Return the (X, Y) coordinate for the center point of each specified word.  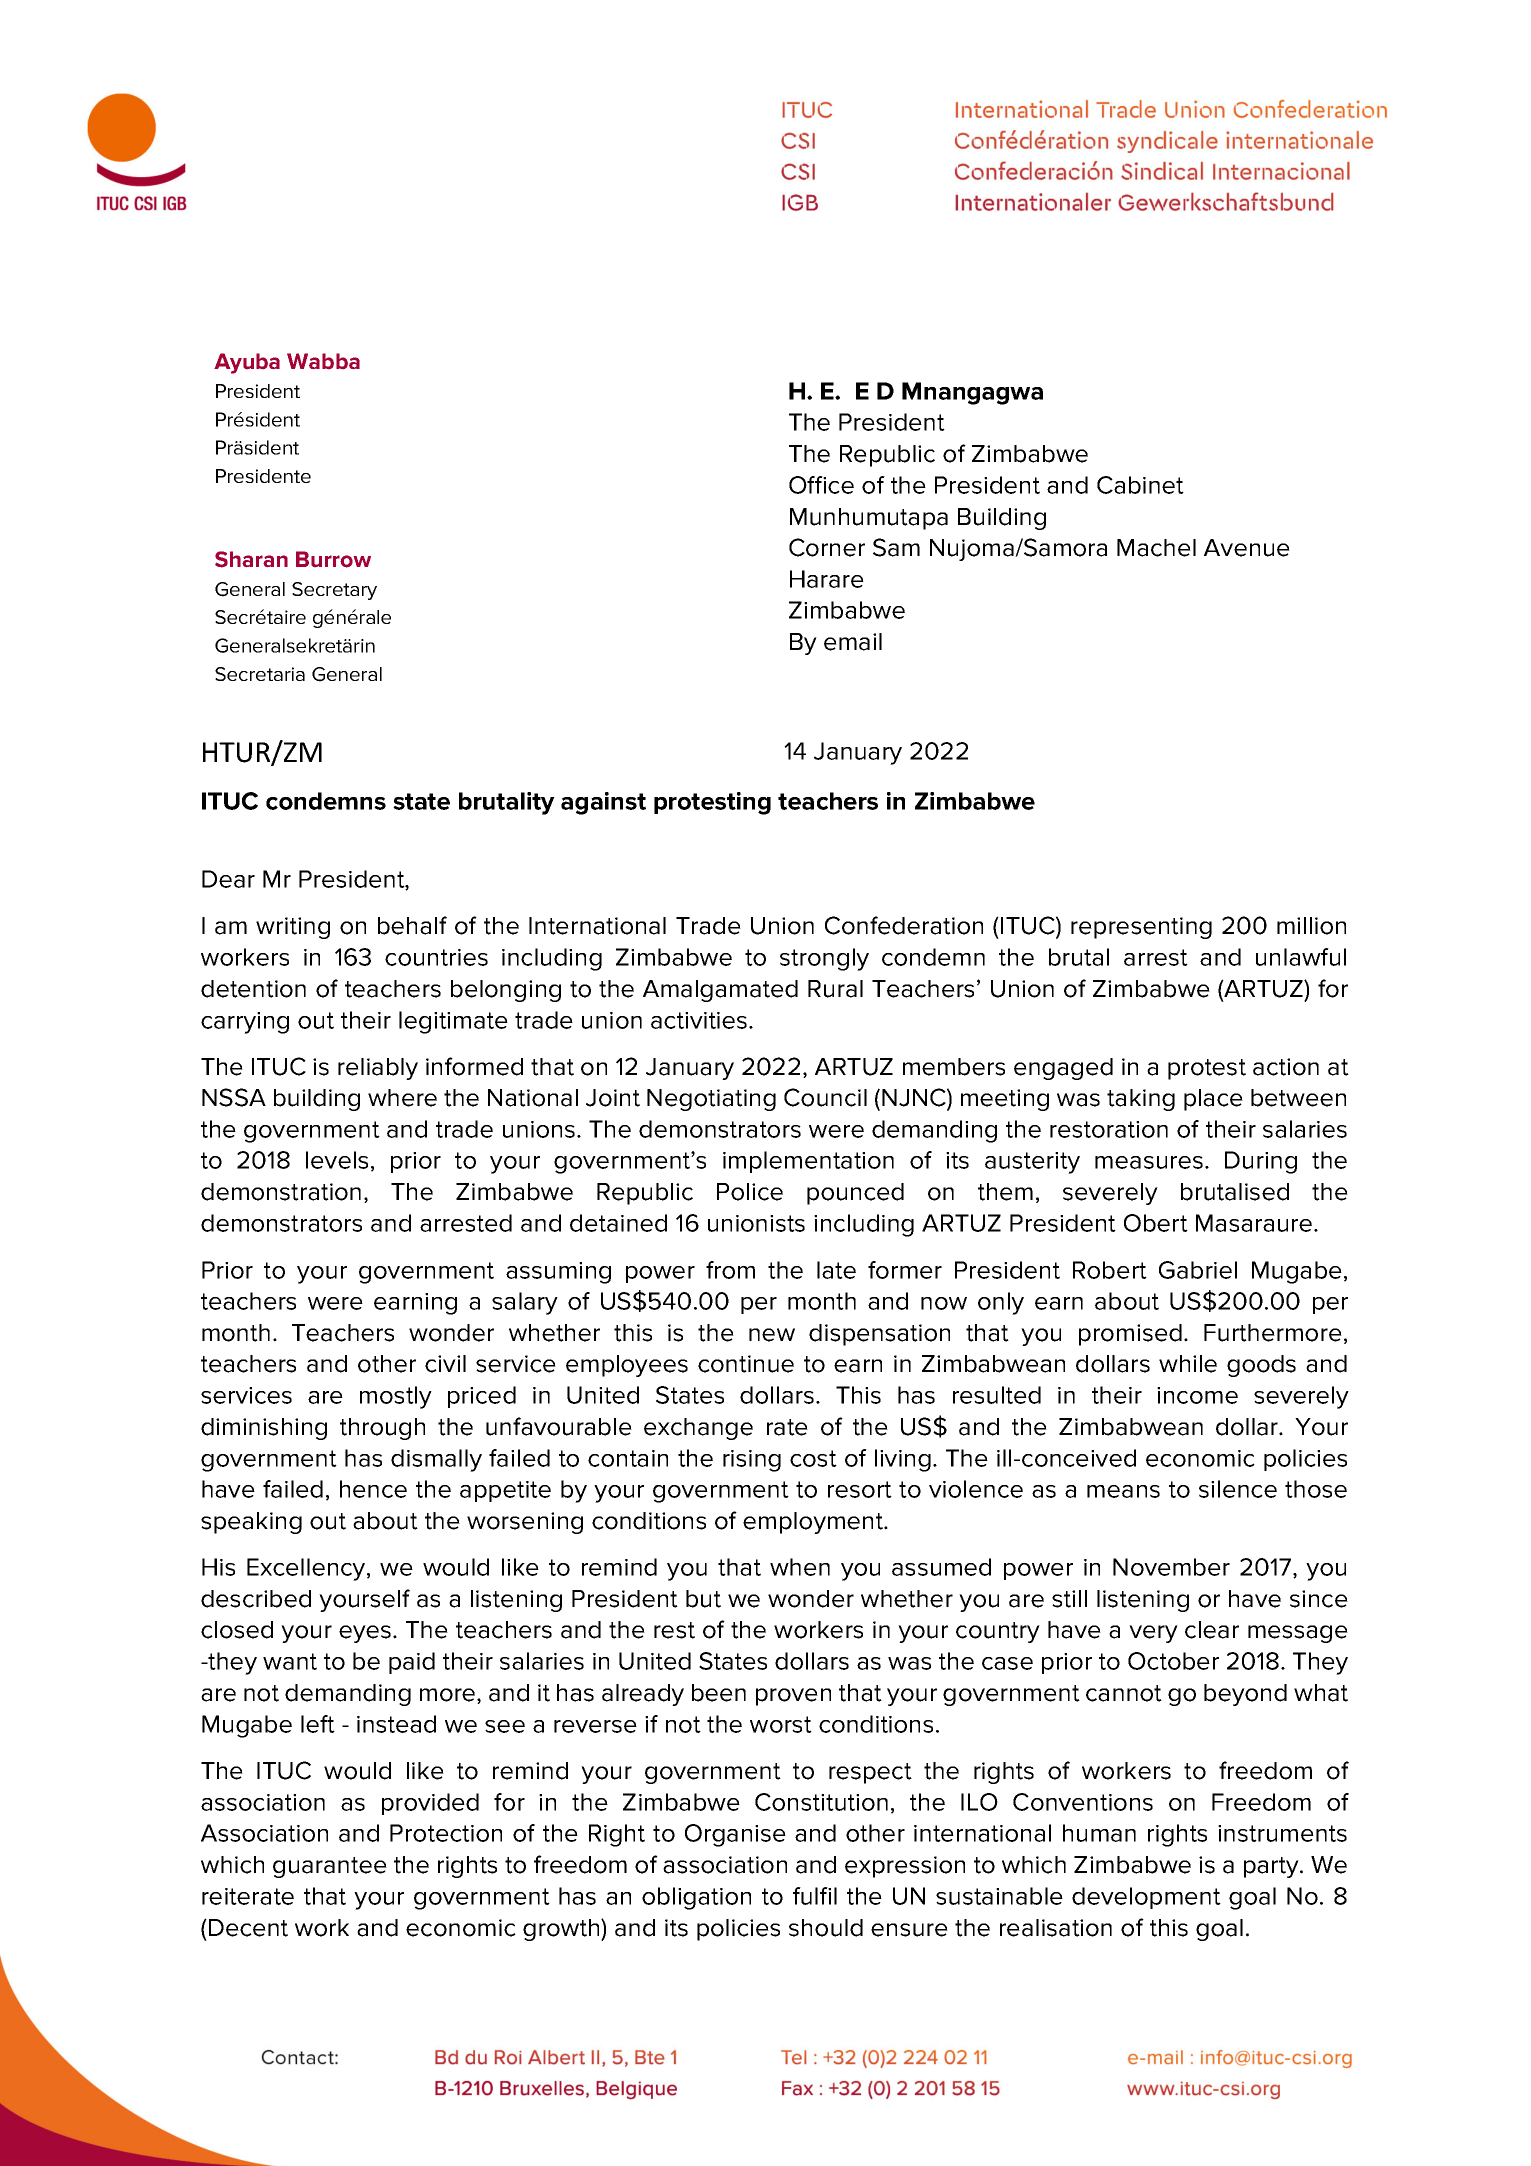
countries (436, 957)
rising (752, 1461)
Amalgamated (720, 991)
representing (1141, 928)
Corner (827, 547)
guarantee (330, 1867)
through (382, 1429)
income (1197, 1395)
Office (821, 485)
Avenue (1247, 548)
